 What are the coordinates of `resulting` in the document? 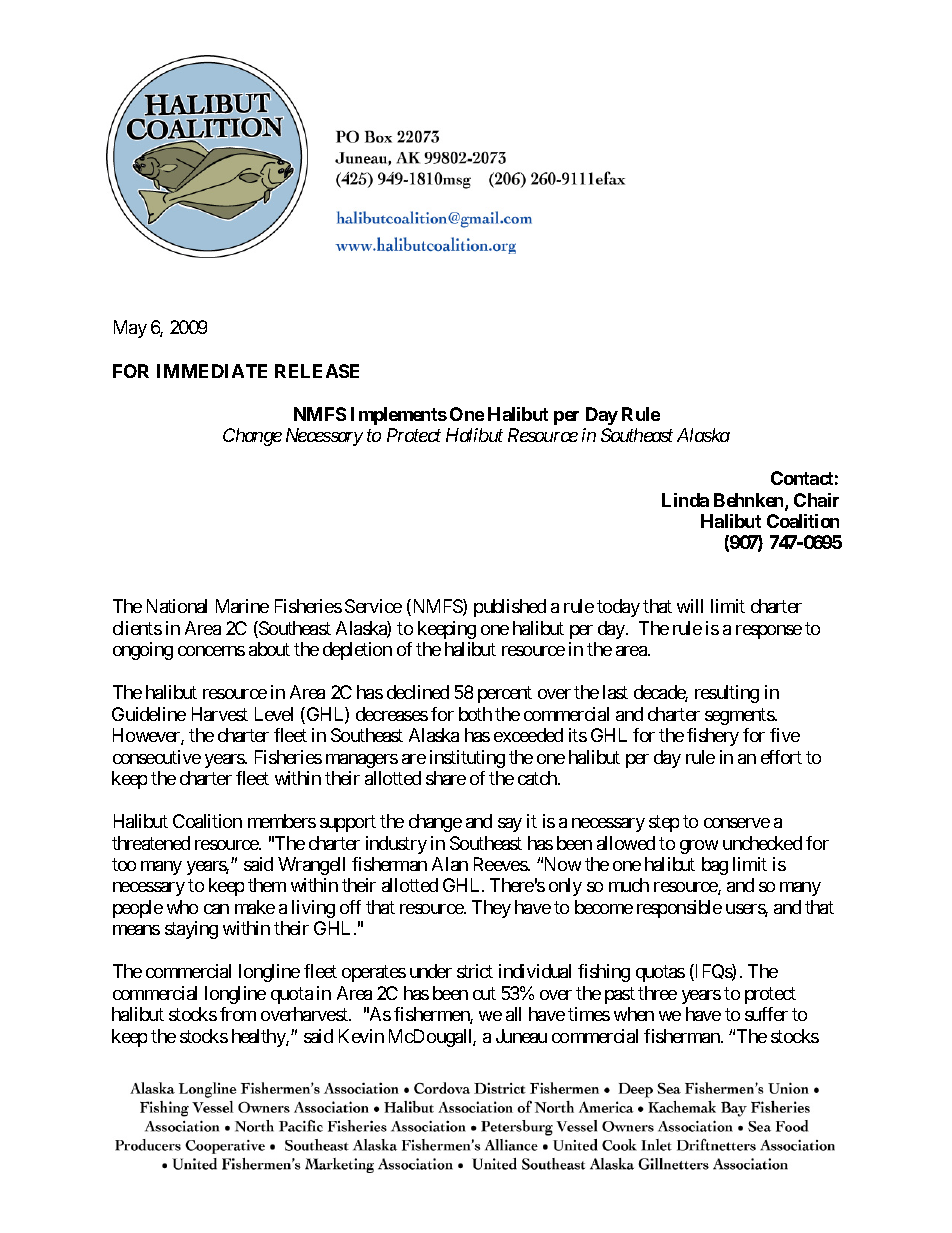 It's located at (727, 694).
